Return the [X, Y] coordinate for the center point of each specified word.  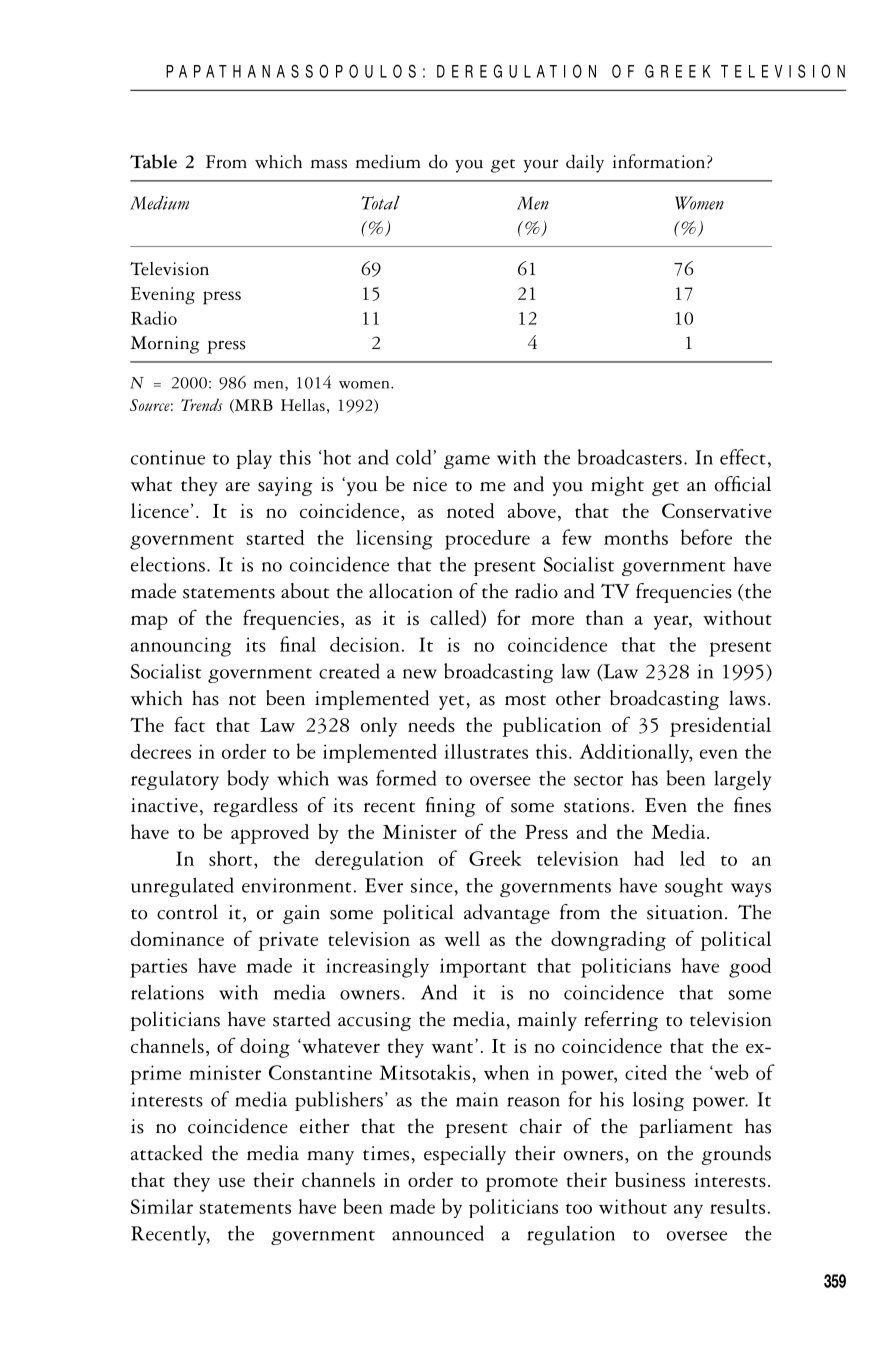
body [248, 780]
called [456, 619]
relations [167, 992]
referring [621, 1021]
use [231, 1182]
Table [153, 161]
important [483, 968]
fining [451, 807]
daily [585, 163]
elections [168, 564]
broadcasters [630, 457]
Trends [202, 404]
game [467, 462]
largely [742, 781]
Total [381, 202]
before [706, 537]
